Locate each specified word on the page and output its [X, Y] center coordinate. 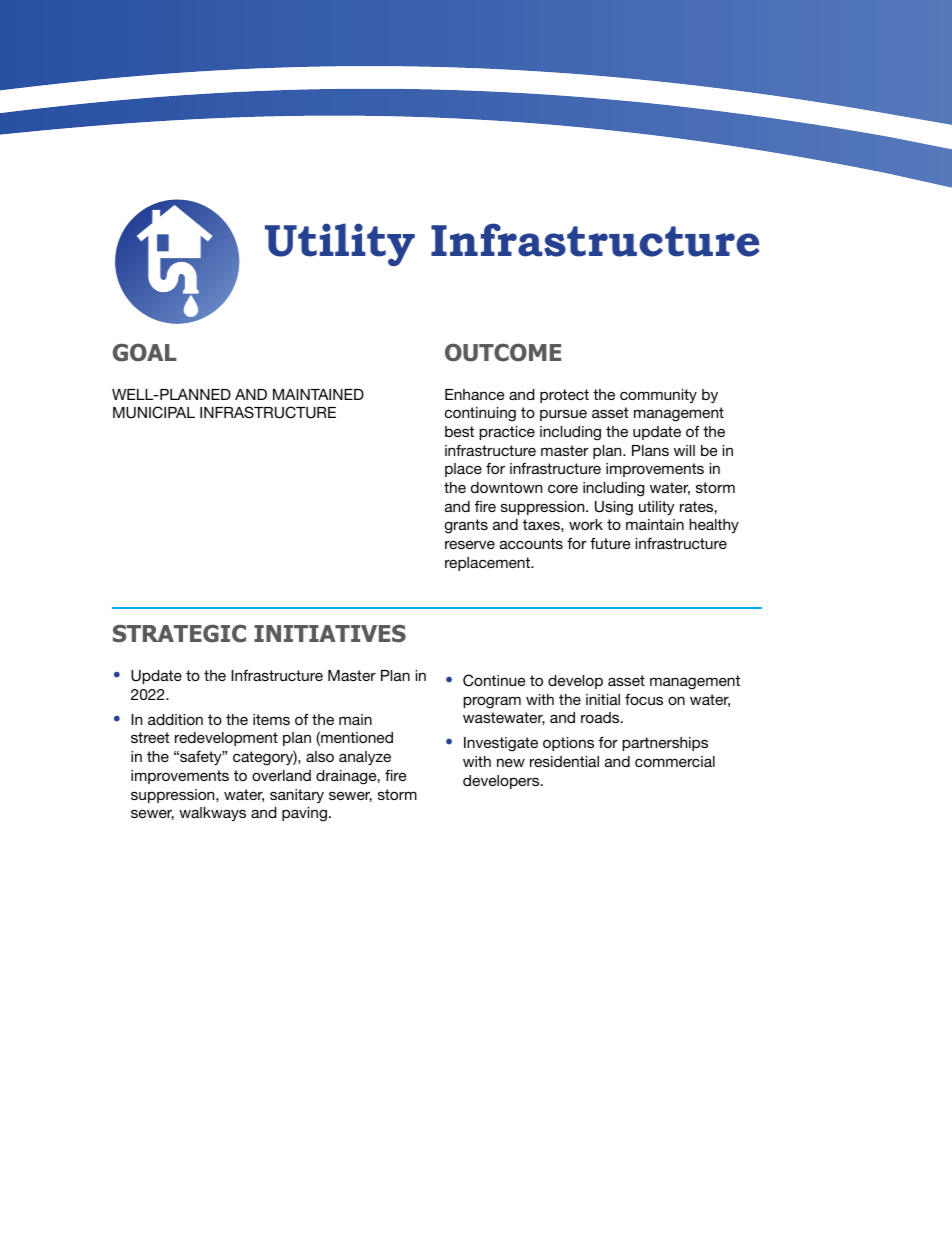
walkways [212, 814]
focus [644, 699]
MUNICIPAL [154, 412]
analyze [365, 758]
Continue [494, 680]
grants [466, 526]
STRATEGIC [179, 634]
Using [614, 508]
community [658, 396]
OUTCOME [503, 352]
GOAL [145, 352]
